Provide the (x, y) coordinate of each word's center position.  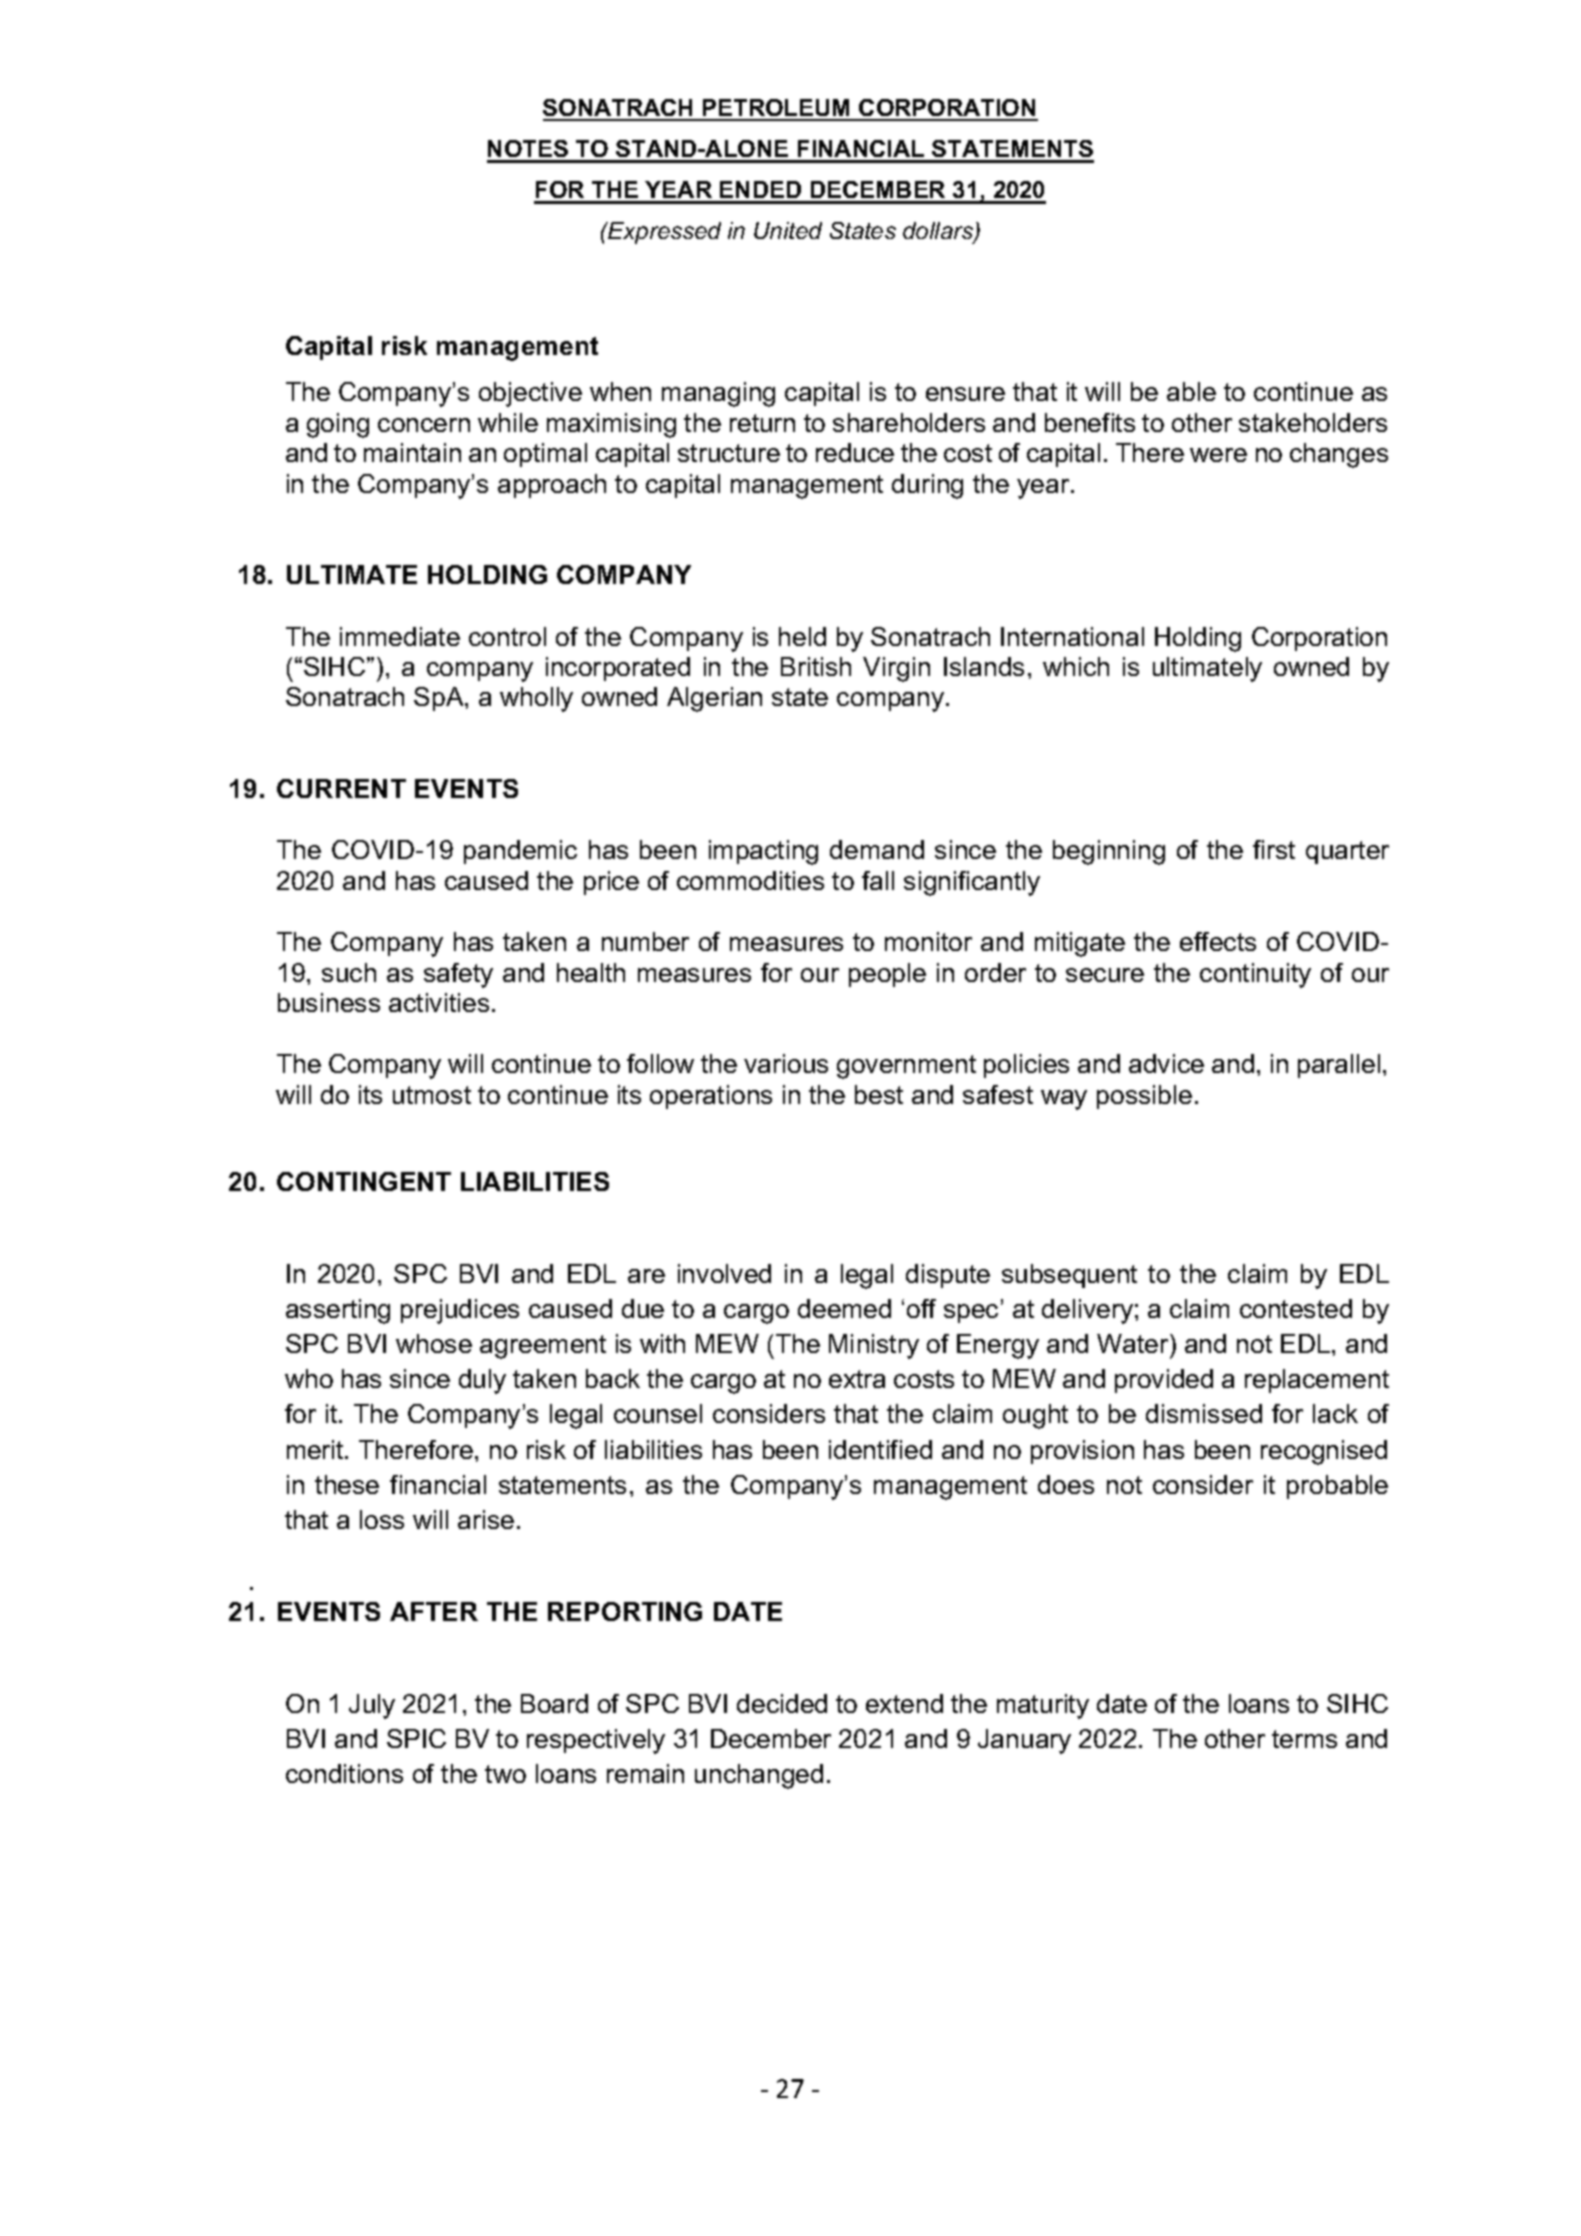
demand (877, 849)
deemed (844, 1308)
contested (1296, 1308)
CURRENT (341, 788)
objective (530, 394)
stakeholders (1313, 422)
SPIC (416, 1738)
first (1274, 849)
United (788, 230)
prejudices (460, 1311)
